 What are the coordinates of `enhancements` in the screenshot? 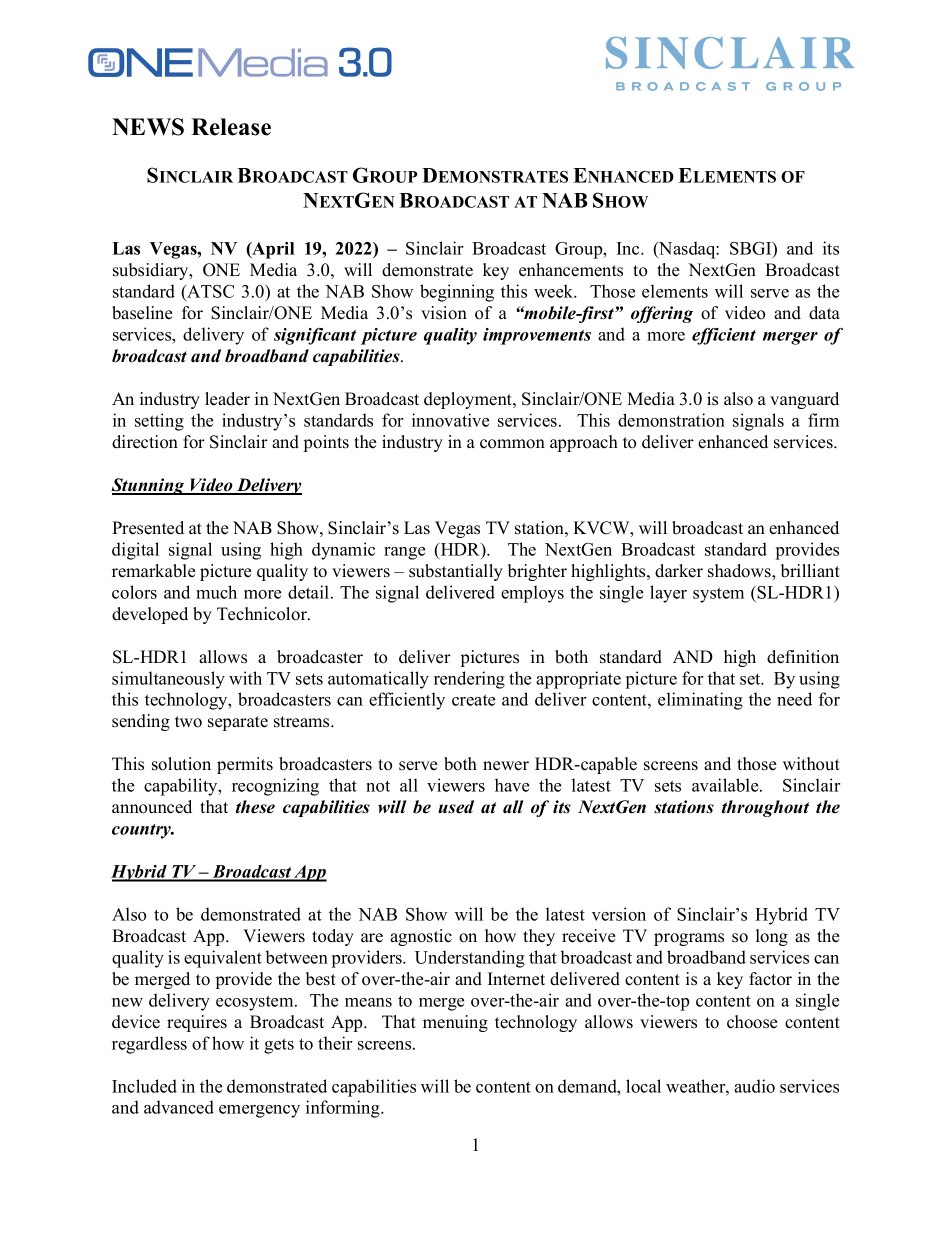 It's located at (571, 270).
